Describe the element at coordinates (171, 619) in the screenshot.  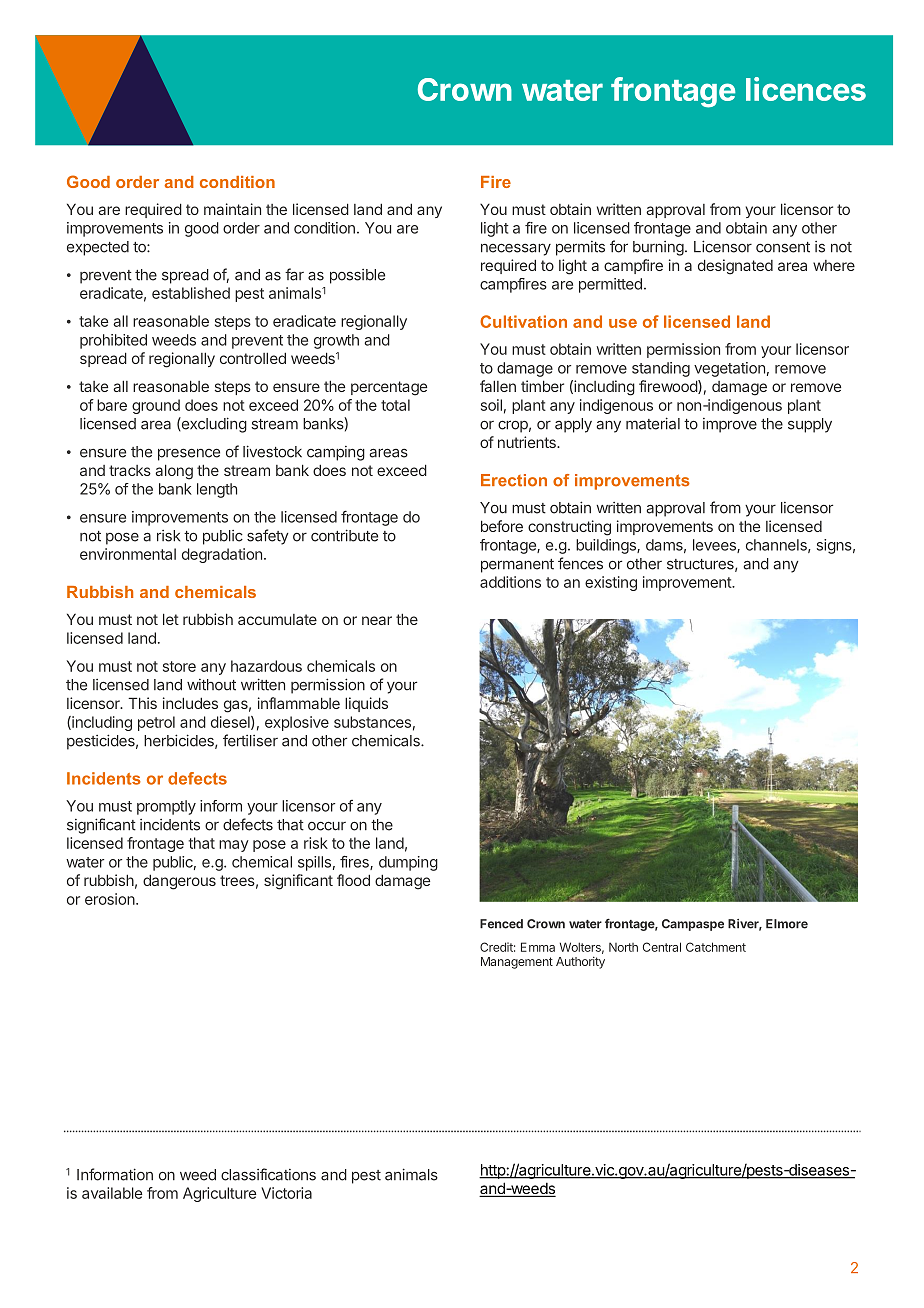
I see `let` at that location.
